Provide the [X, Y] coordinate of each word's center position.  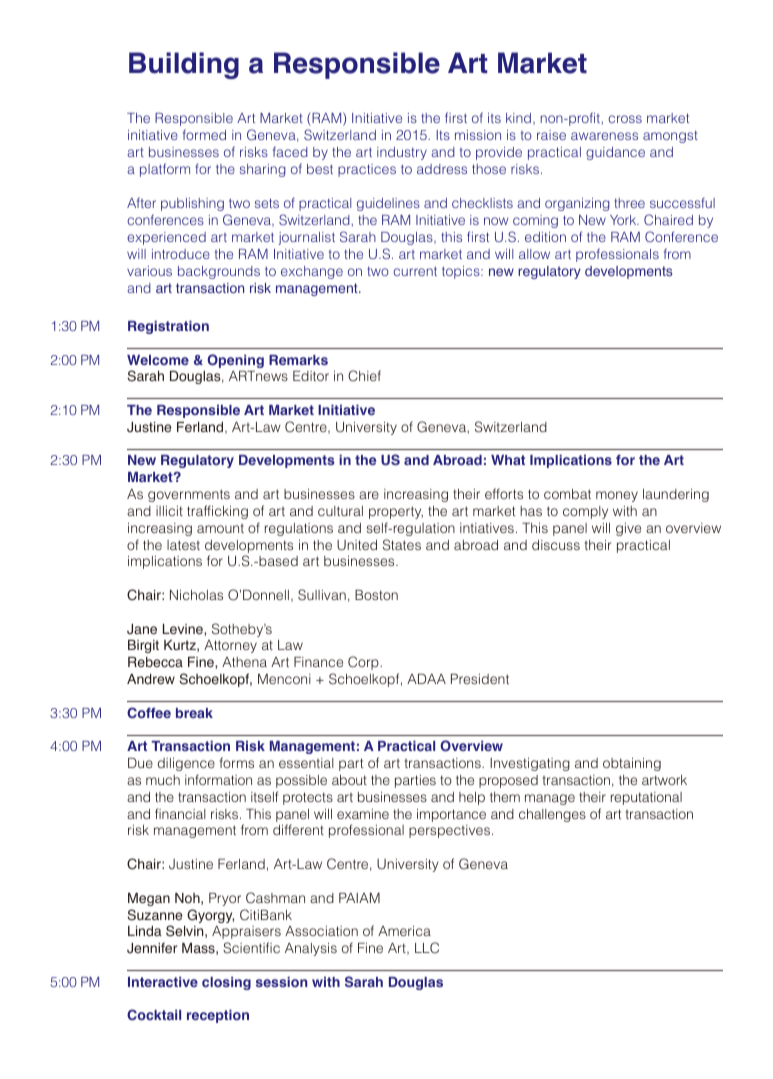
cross [625, 119]
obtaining [632, 764]
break [194, 713]
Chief [364, 376]
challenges [552, 815]
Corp [364, 663]
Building [184, 65]
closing [226, 983]
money [617, 496]
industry [402, 153]
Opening [235, 361]
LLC [427, 948]
